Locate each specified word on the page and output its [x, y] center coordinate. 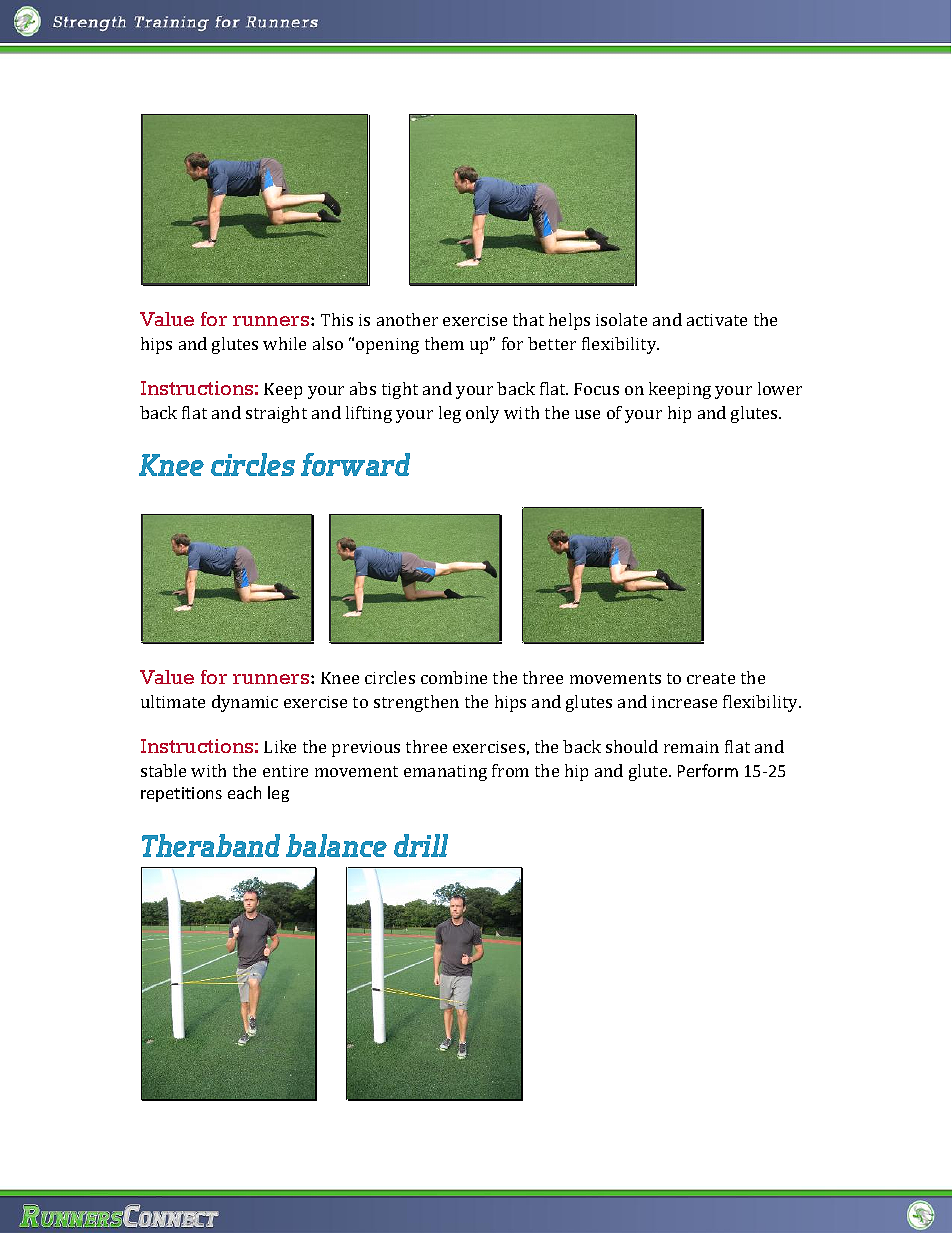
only [482, 414]
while [284, 343]
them [444, 343]
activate [717, 320]
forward [355, 464]
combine [454, 677]
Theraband [211, 845]
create [711, 678]
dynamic [245, 703]
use [587, 414]
